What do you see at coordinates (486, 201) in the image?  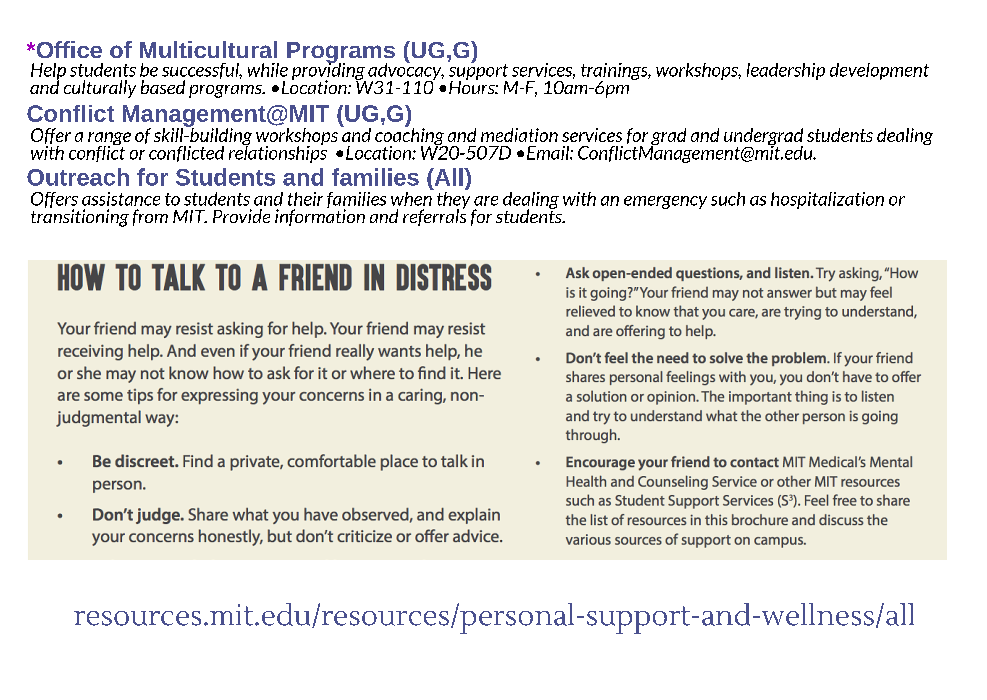 I see `are` at bounding box center [486, 201].
